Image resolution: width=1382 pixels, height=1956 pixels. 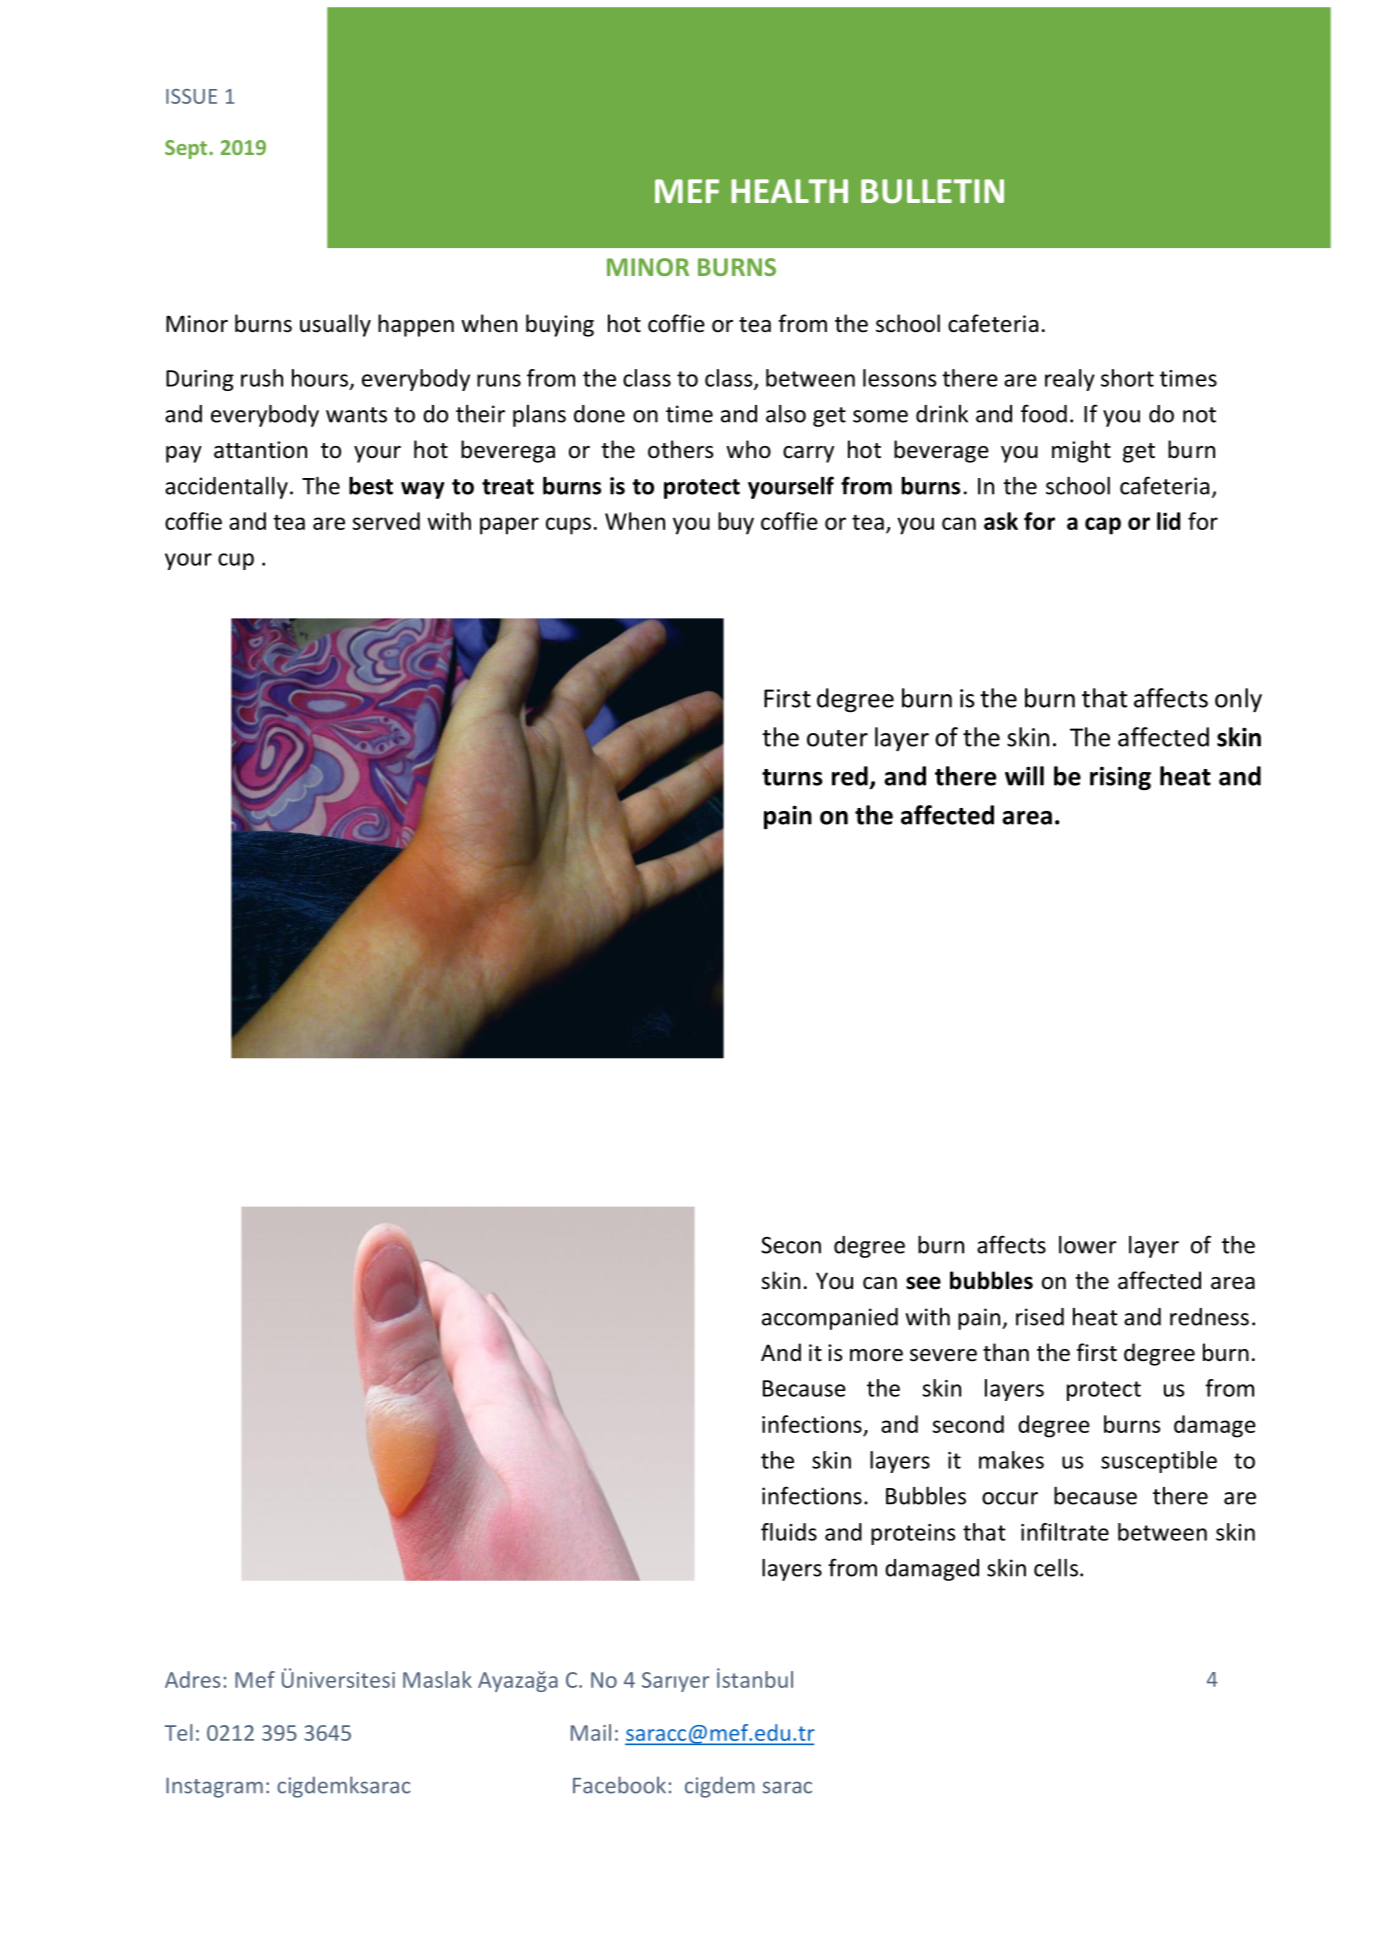 I want to click on turns, so click(x=792, y=777).
